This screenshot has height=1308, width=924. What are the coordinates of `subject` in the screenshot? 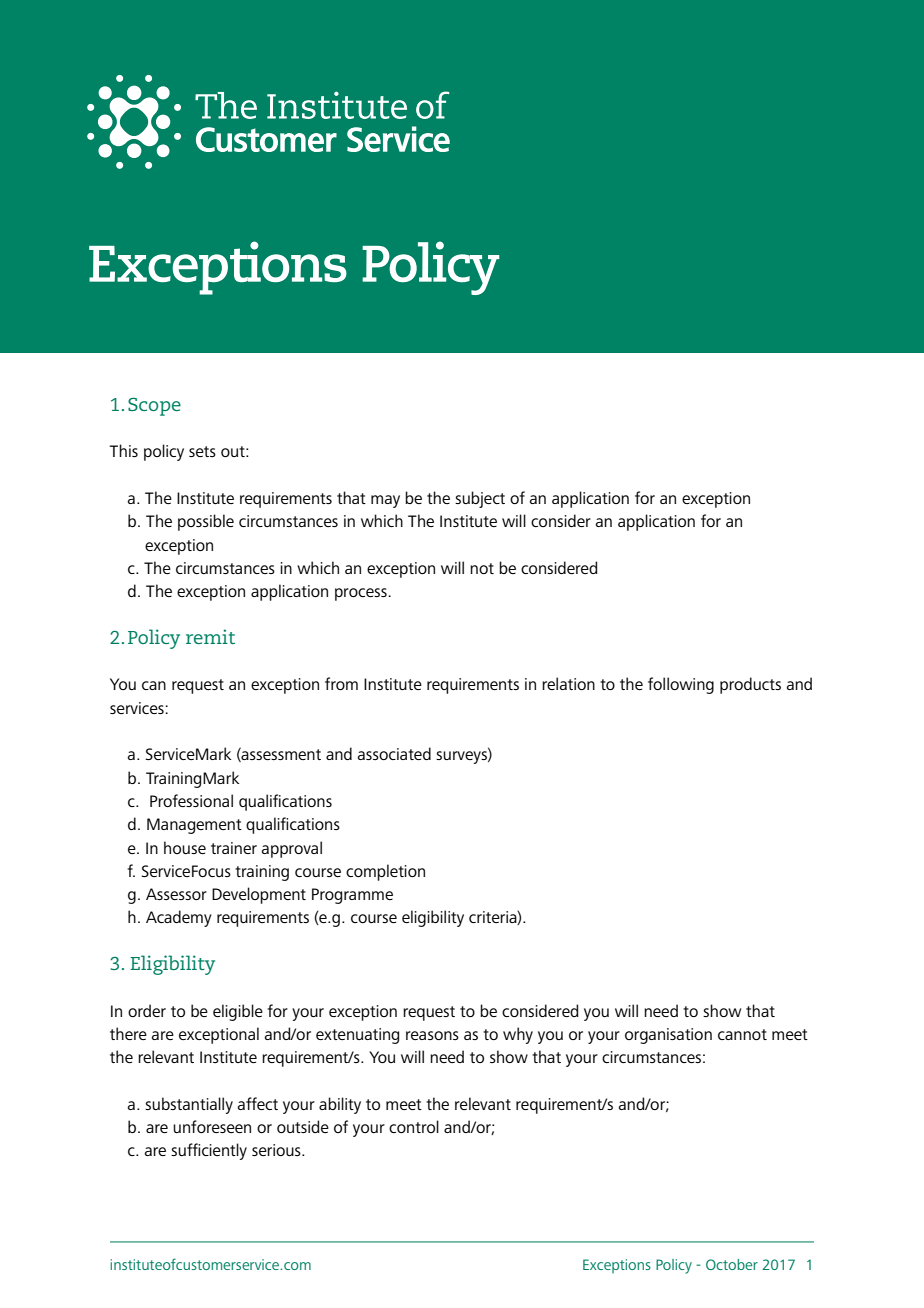 It's located at (480, 499).
